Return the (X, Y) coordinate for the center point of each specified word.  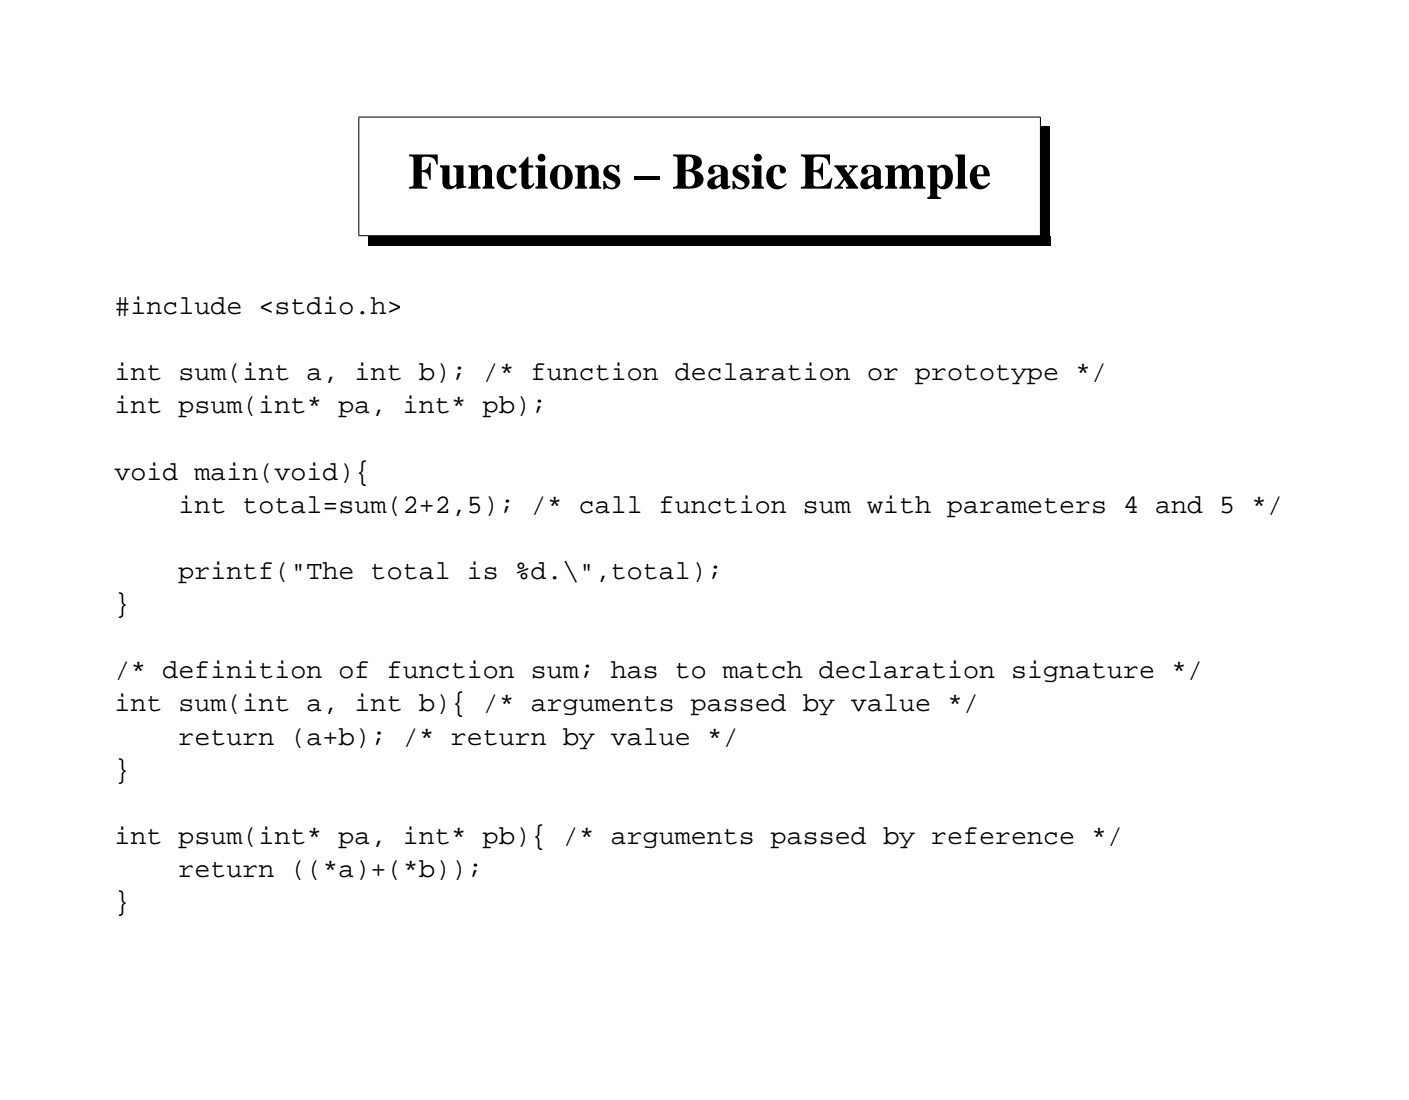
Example (895, 176)
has (634, 670)
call (610, 505)
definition (242, 669)
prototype (986, 375)
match (762, 670)
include (186, 305)
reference (1003, 836)
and (1179, 505)
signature (1083, 671)
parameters (1026, 508)
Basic (730, 171)
